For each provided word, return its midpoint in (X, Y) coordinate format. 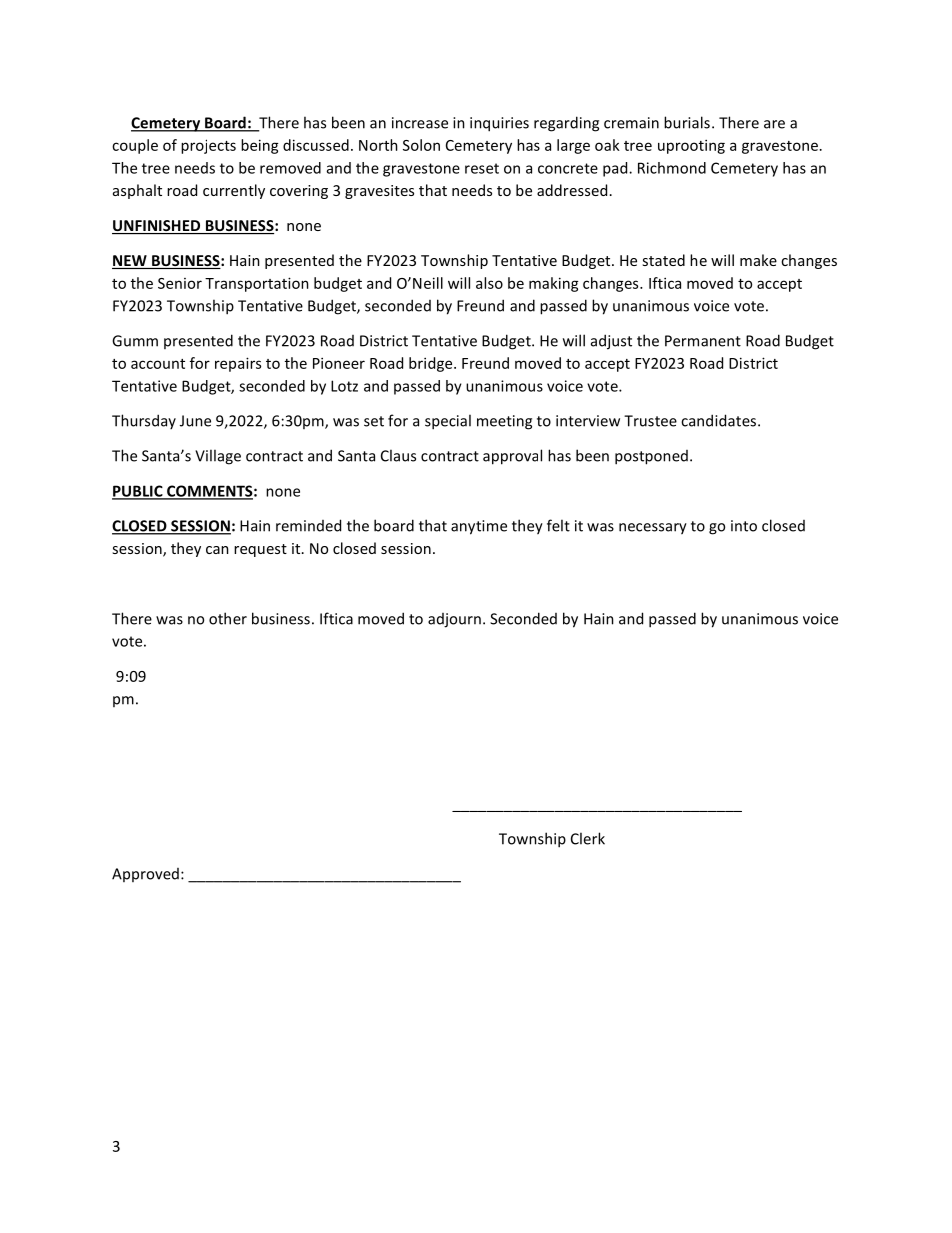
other (228, 618)
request (260, 550)
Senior (180, 283)
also (489, 283)
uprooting (691, 146)
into (744, 526)
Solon (421, 145)
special (448, 422)
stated (663, 260)
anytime (479, 527)
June (195, 421)
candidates (720, 420)
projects (208, 146)
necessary (653, 529)
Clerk (588, 838)
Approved (145, 875)
